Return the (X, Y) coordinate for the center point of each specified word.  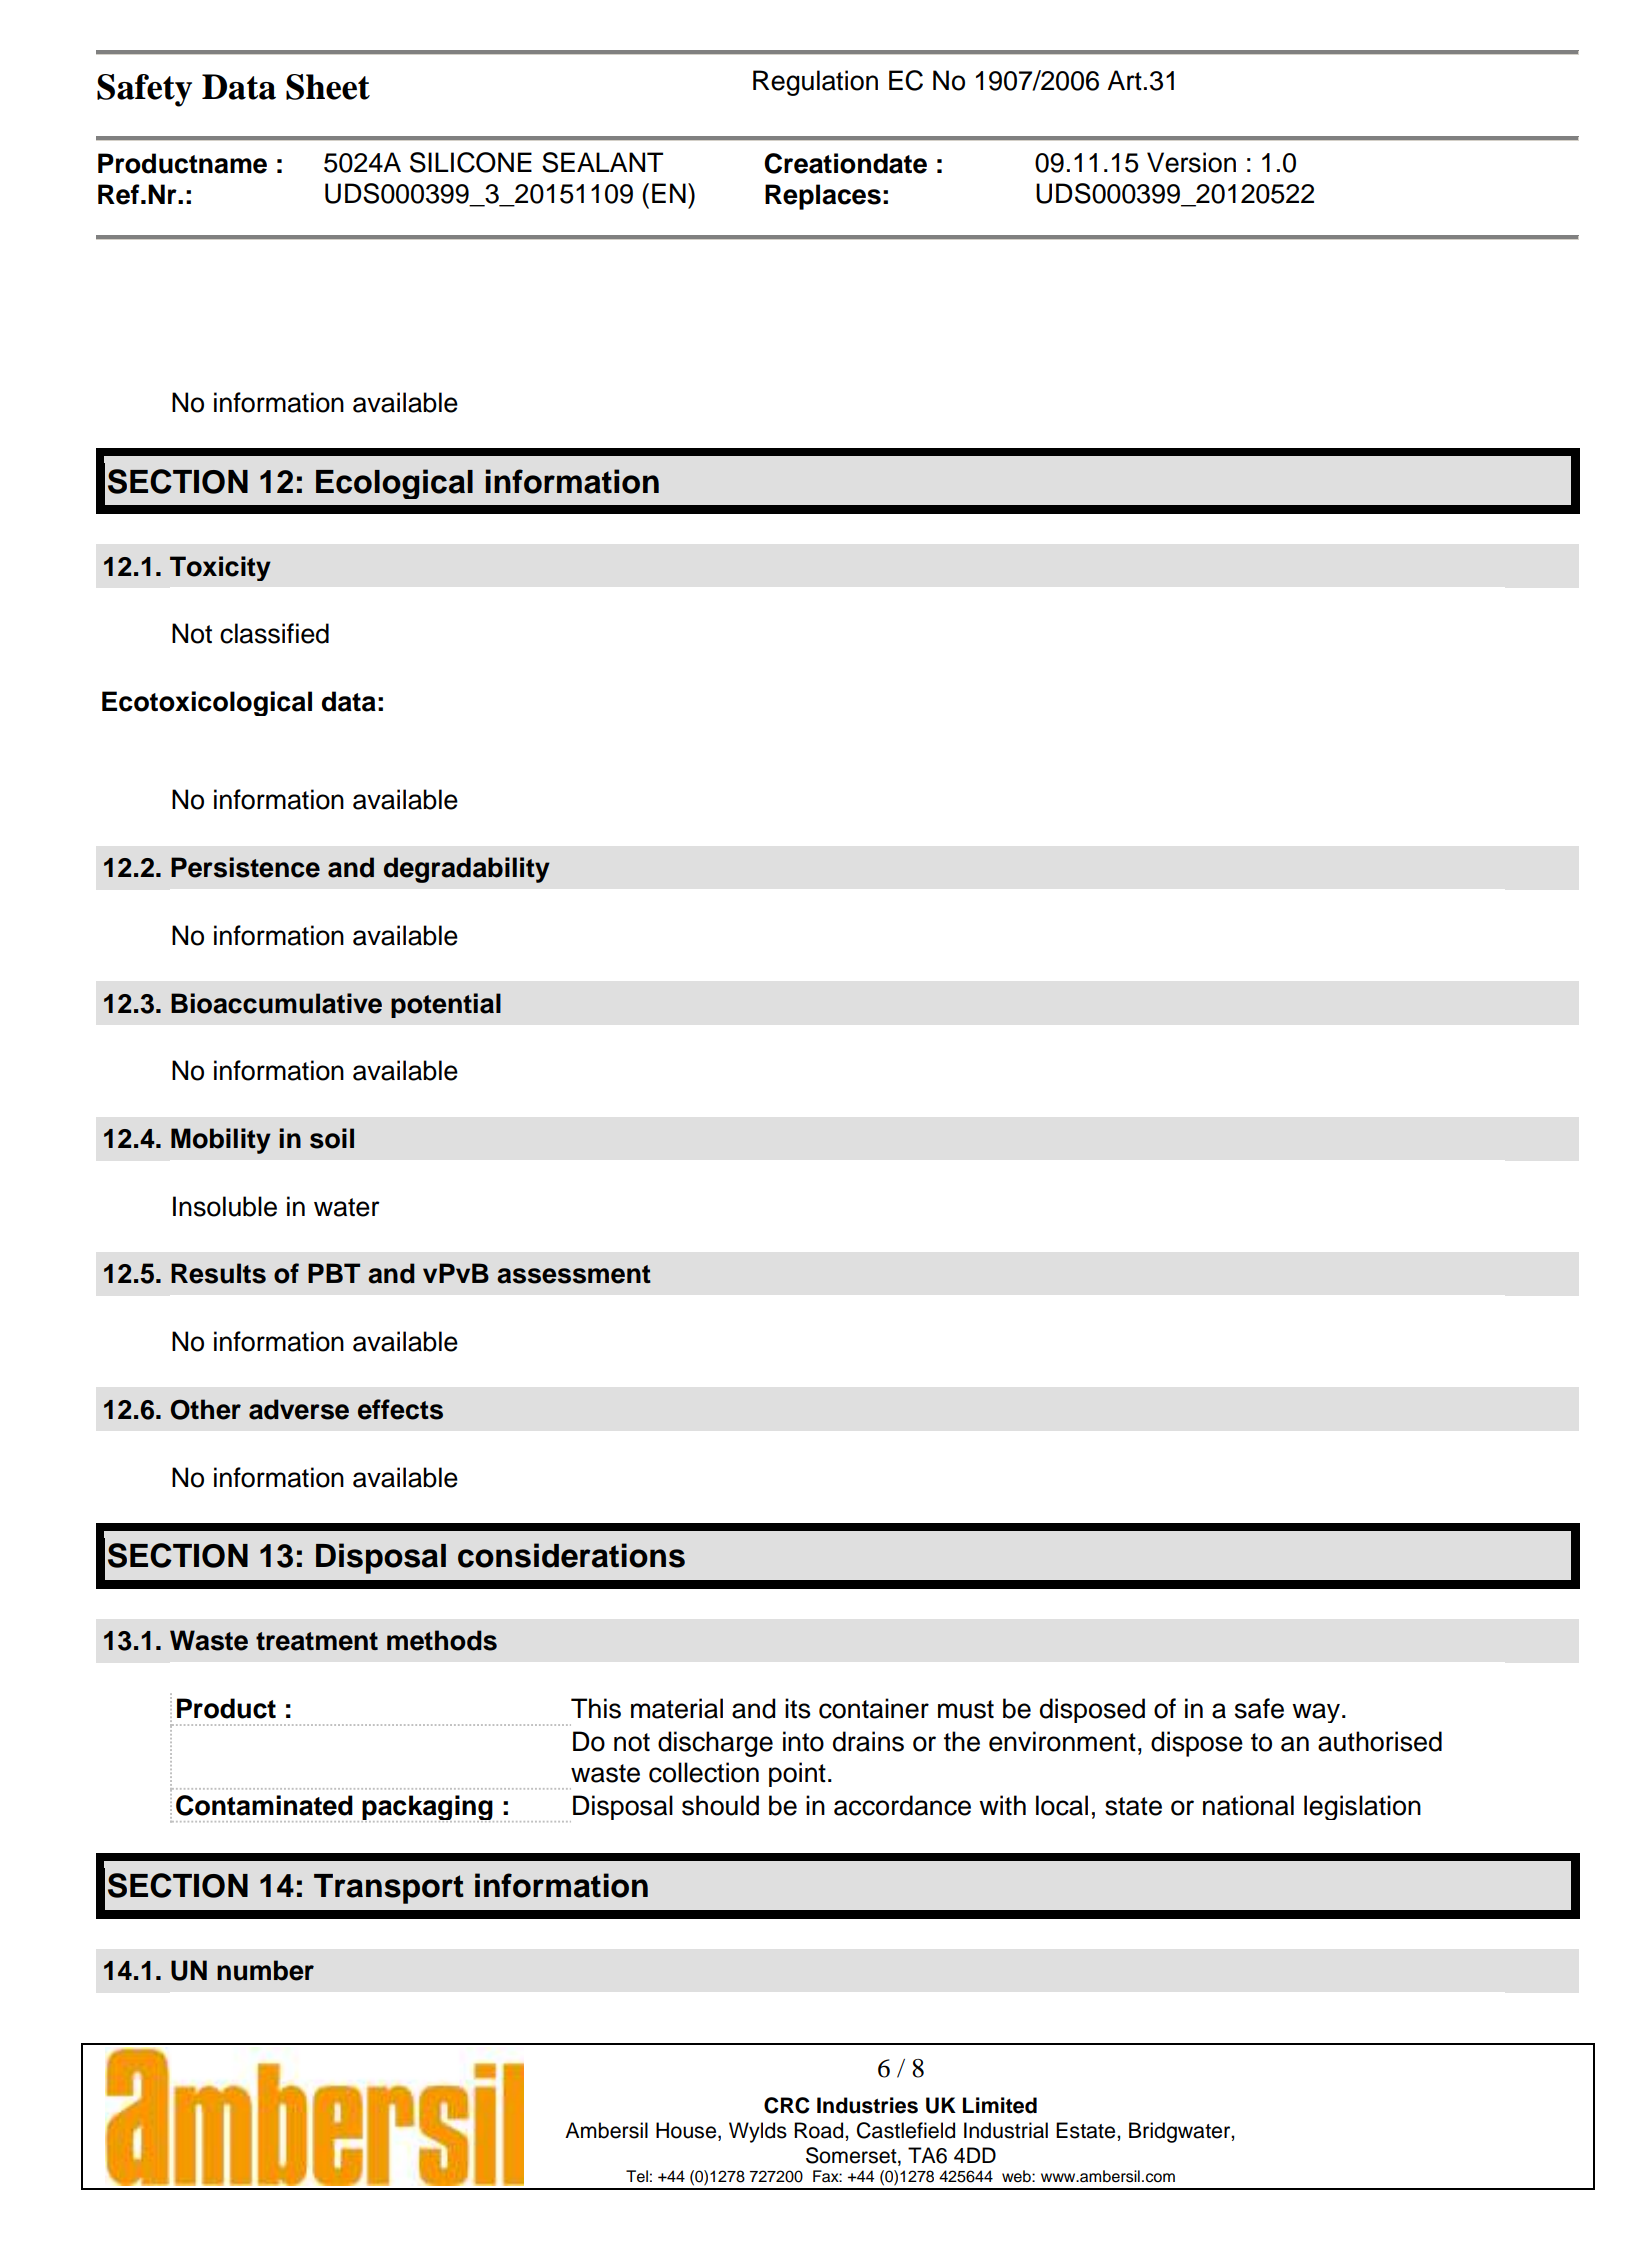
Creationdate (845, 163)
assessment (574, 1274)
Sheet (328, 87)
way (1316, 1713)
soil (332, 1138)
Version (1191, 162)
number (265, 1970)
